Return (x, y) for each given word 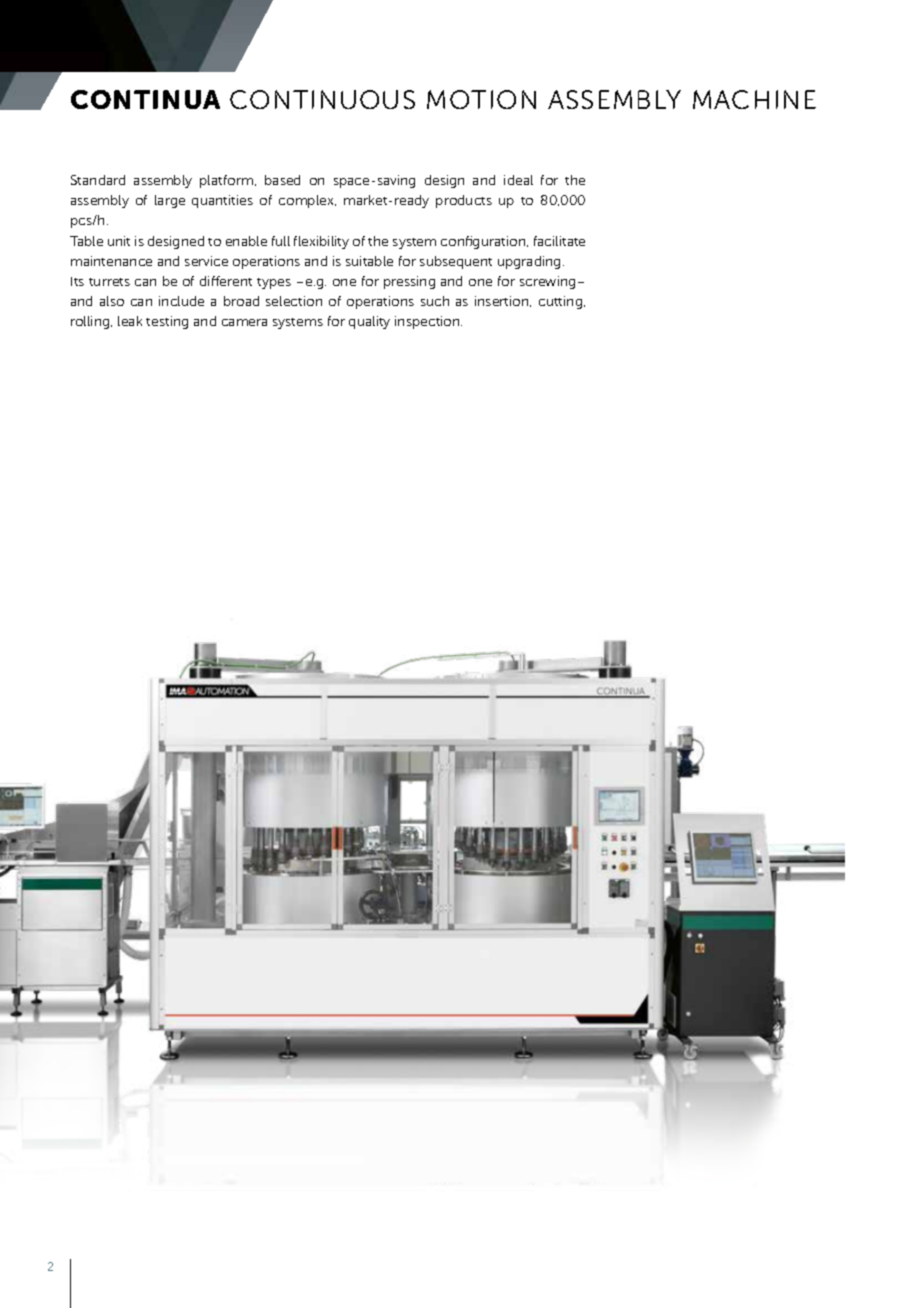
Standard (98, 180)
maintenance (111, 261)
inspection (428, 322)
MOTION (481, 99)
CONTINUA (145, 99)
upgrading (529, 262)
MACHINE (754, 99)
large (170, 201)
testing (167, 322)
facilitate (559, 241)
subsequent (456, 262)
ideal (518, 180)
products (464, 201)
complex (307, 201)
